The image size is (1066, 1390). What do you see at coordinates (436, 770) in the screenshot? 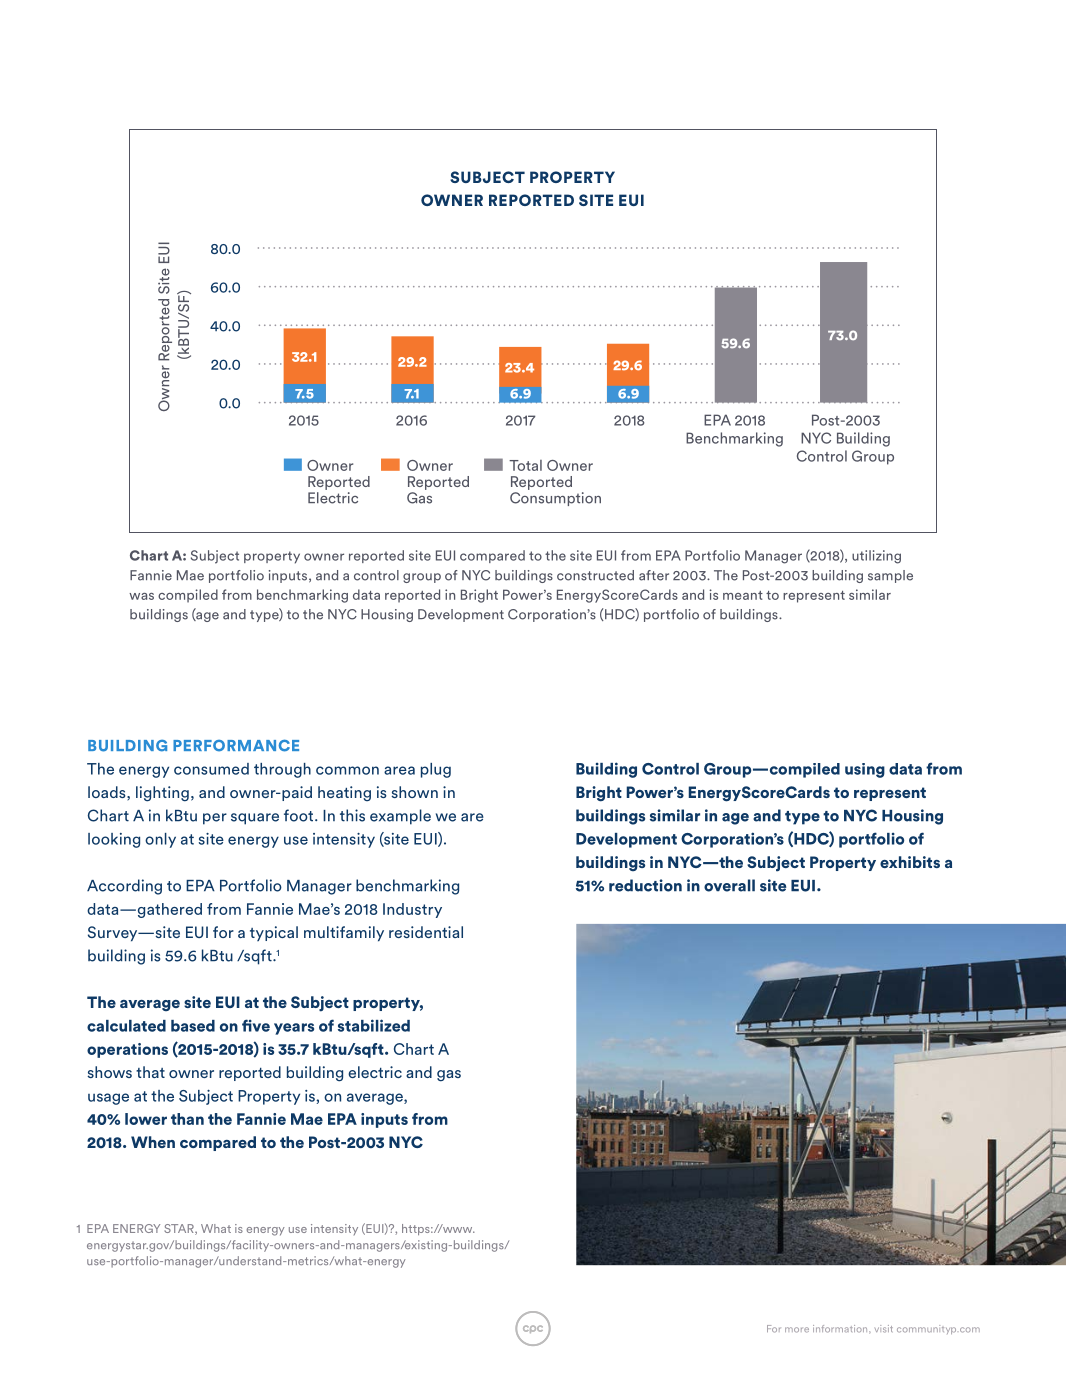
I see `plug` at bounding box center [436, 770].
